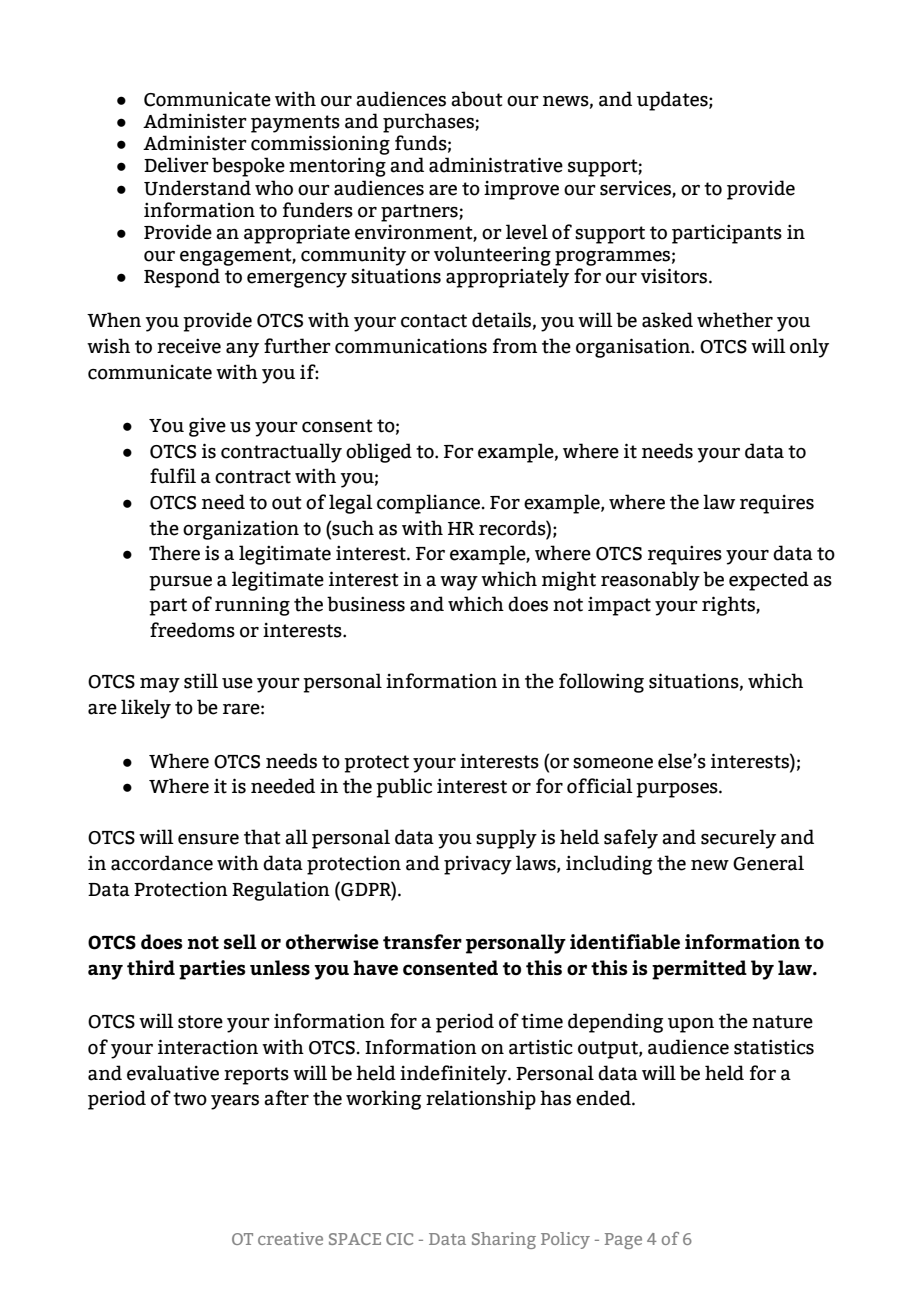 The width and height of the image is (924, 1308). I want to click on public, so click(404, 788).
